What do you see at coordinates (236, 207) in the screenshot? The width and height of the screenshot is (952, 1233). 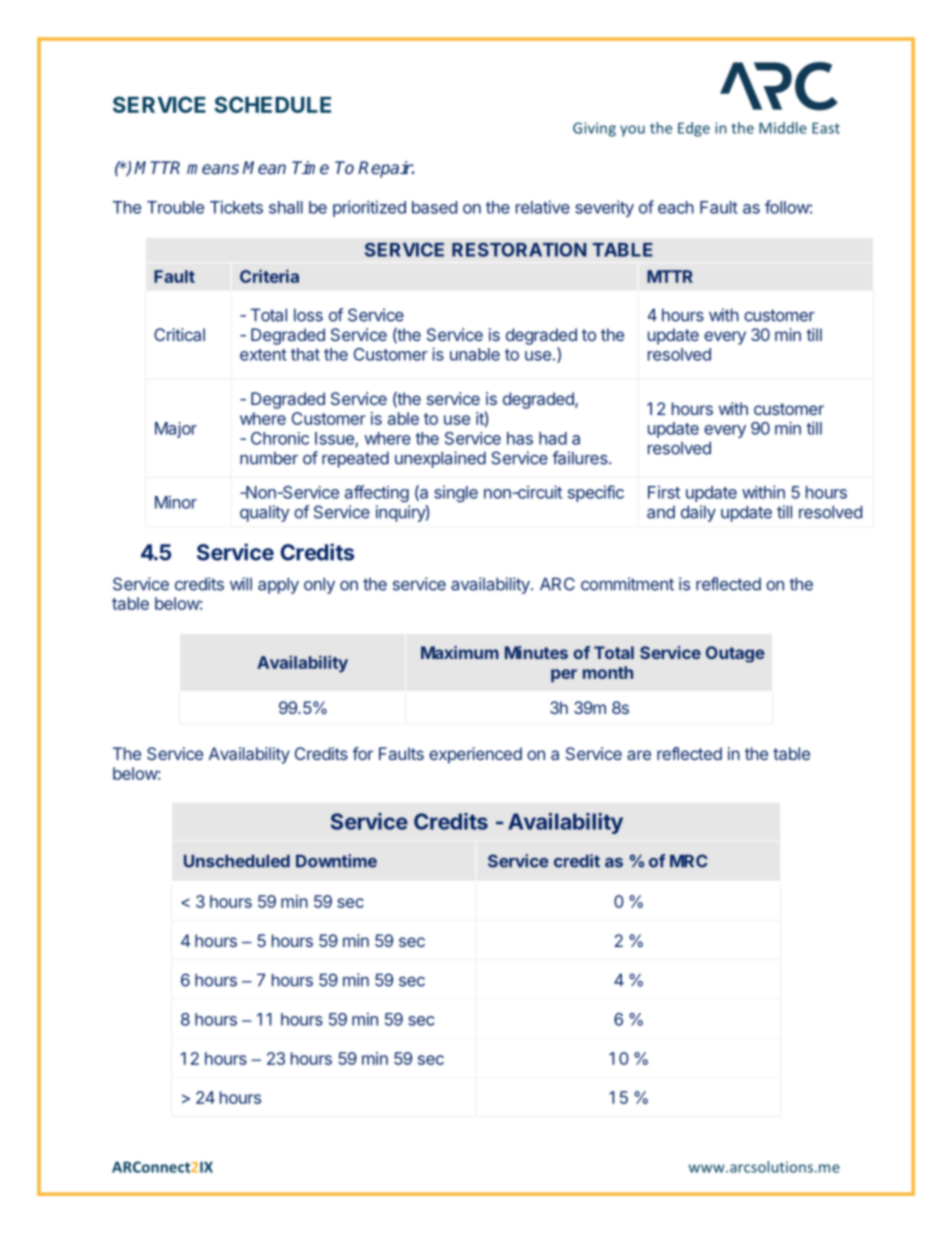 I see `Tickets` at bounding box center [236, 207].
